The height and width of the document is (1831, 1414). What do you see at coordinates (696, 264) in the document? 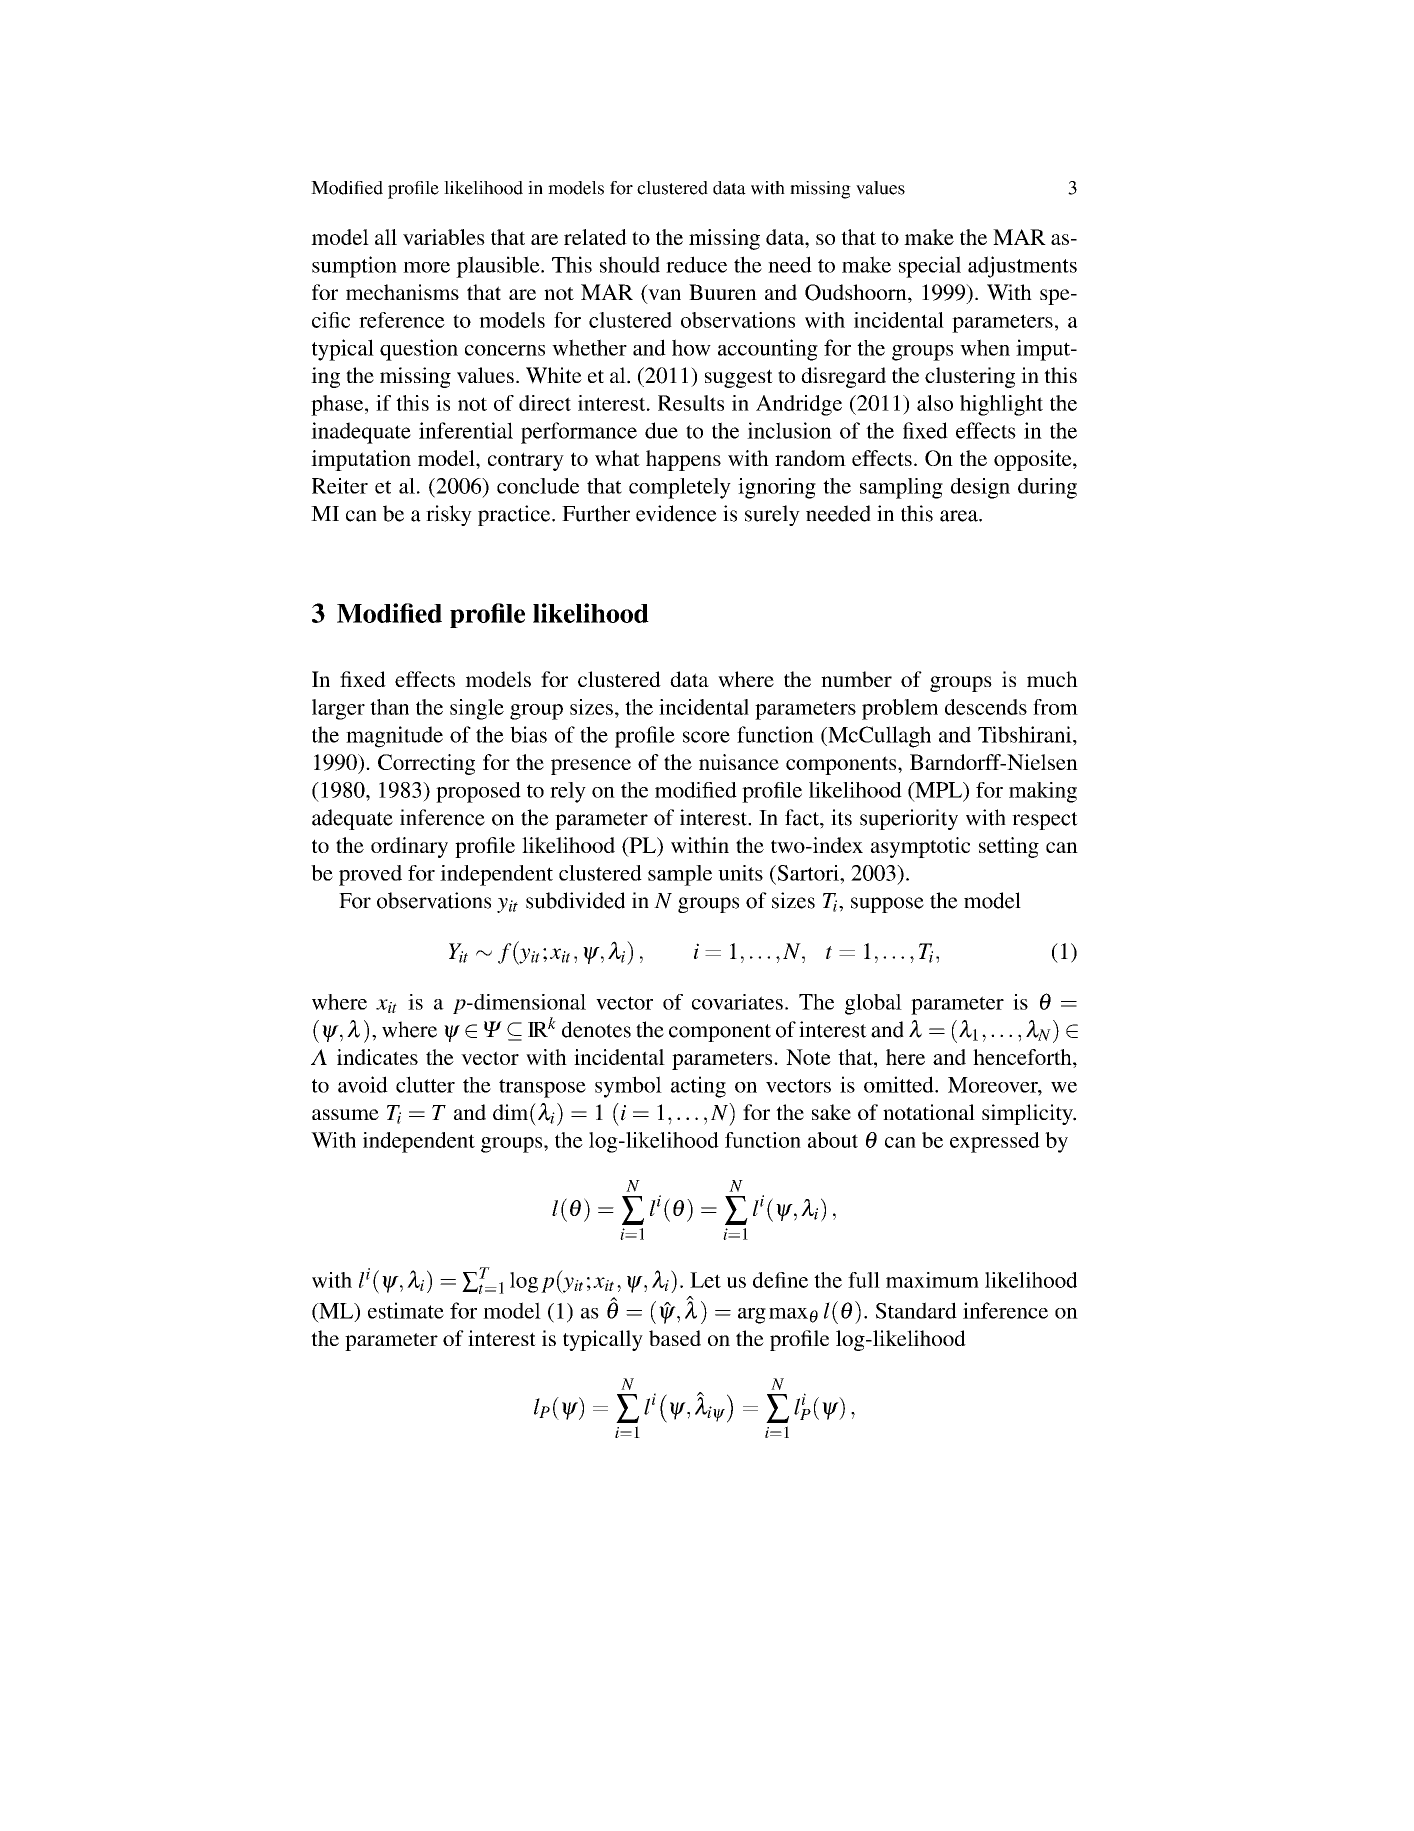
I see `reduce` at bounding box center [696, 264].
